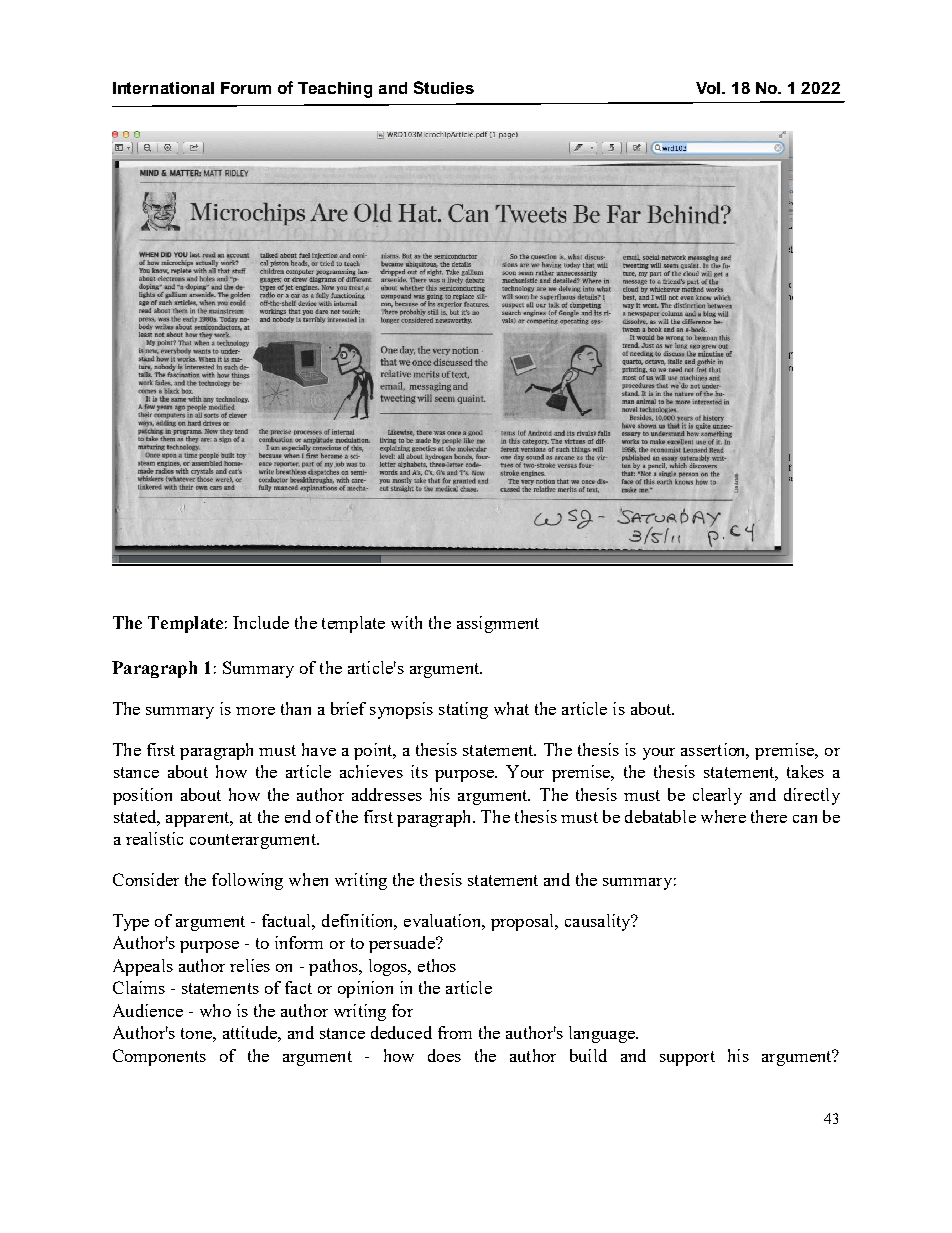  I want to click on who, so click(215, 1010).
